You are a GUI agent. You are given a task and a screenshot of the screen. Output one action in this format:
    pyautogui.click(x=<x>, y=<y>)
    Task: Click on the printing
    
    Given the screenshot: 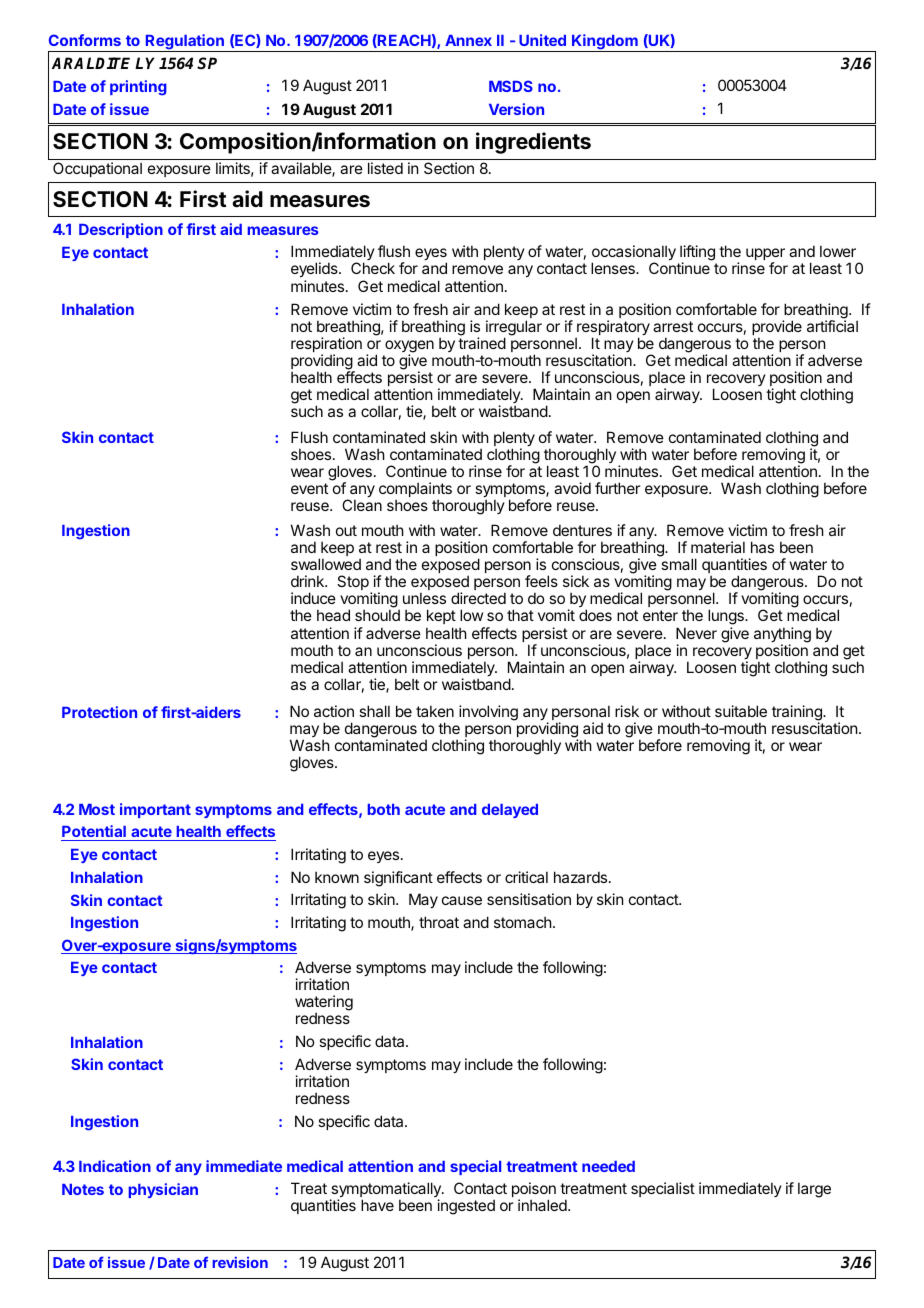 What is the action you would take?
    pyautogui.click(x=138, y=88)
